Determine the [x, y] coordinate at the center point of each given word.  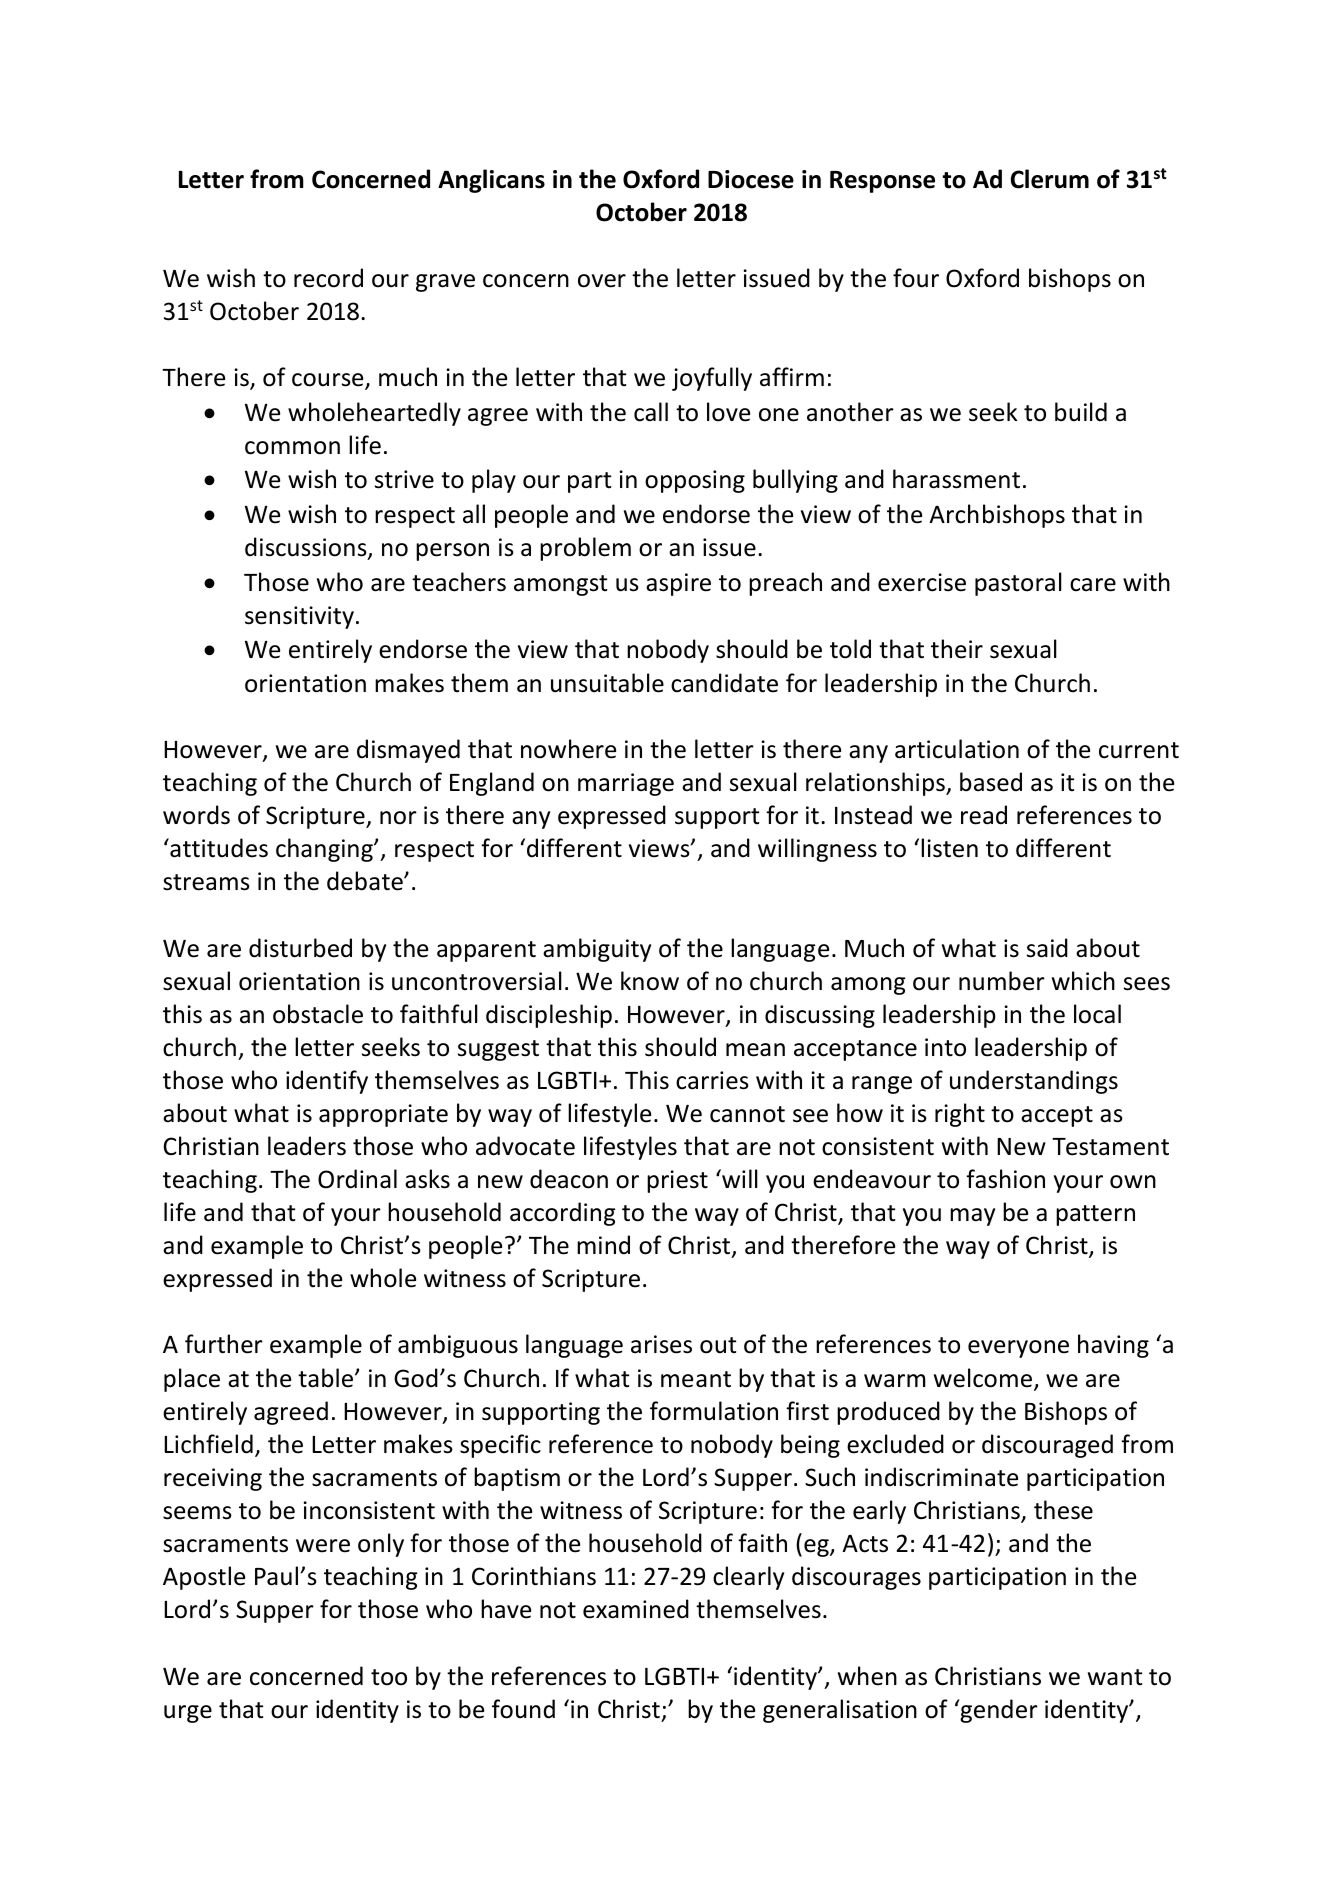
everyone [1018, 1349]
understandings [1034, 1082]
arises [661, 1344]
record [328, 278]
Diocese [751, 179]
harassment [956, 479]
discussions [307, 548]
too [389, 1677]
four [916, 278]
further [224, 1344]
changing [325, 850]
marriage [626, 784]
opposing [695, 481]
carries [712, 1080]
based [991, 782]
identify [327, 1082]
